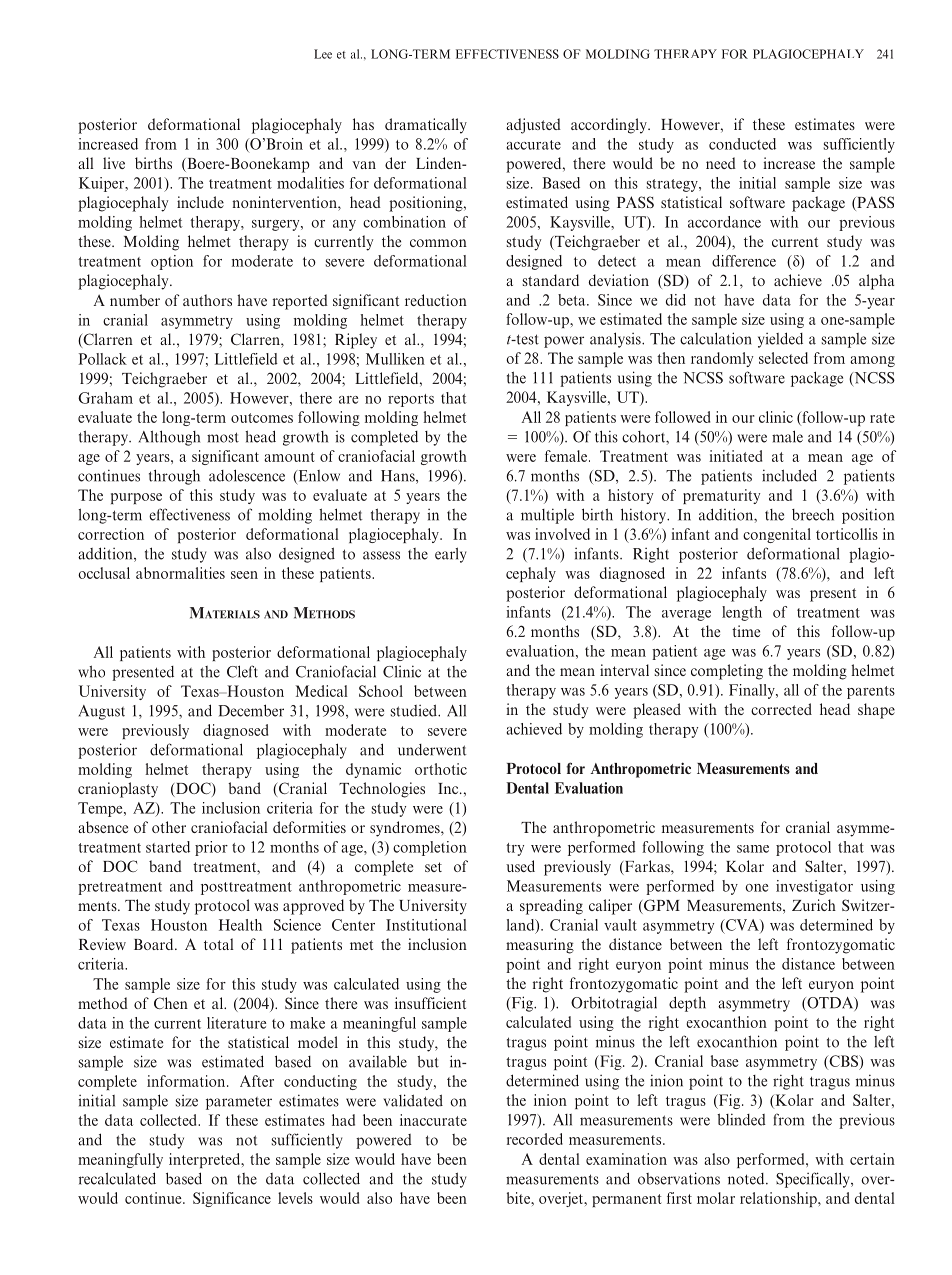  Describe the element at coordinates (206, 1160) in the page. I see `interpreted` at that location.
